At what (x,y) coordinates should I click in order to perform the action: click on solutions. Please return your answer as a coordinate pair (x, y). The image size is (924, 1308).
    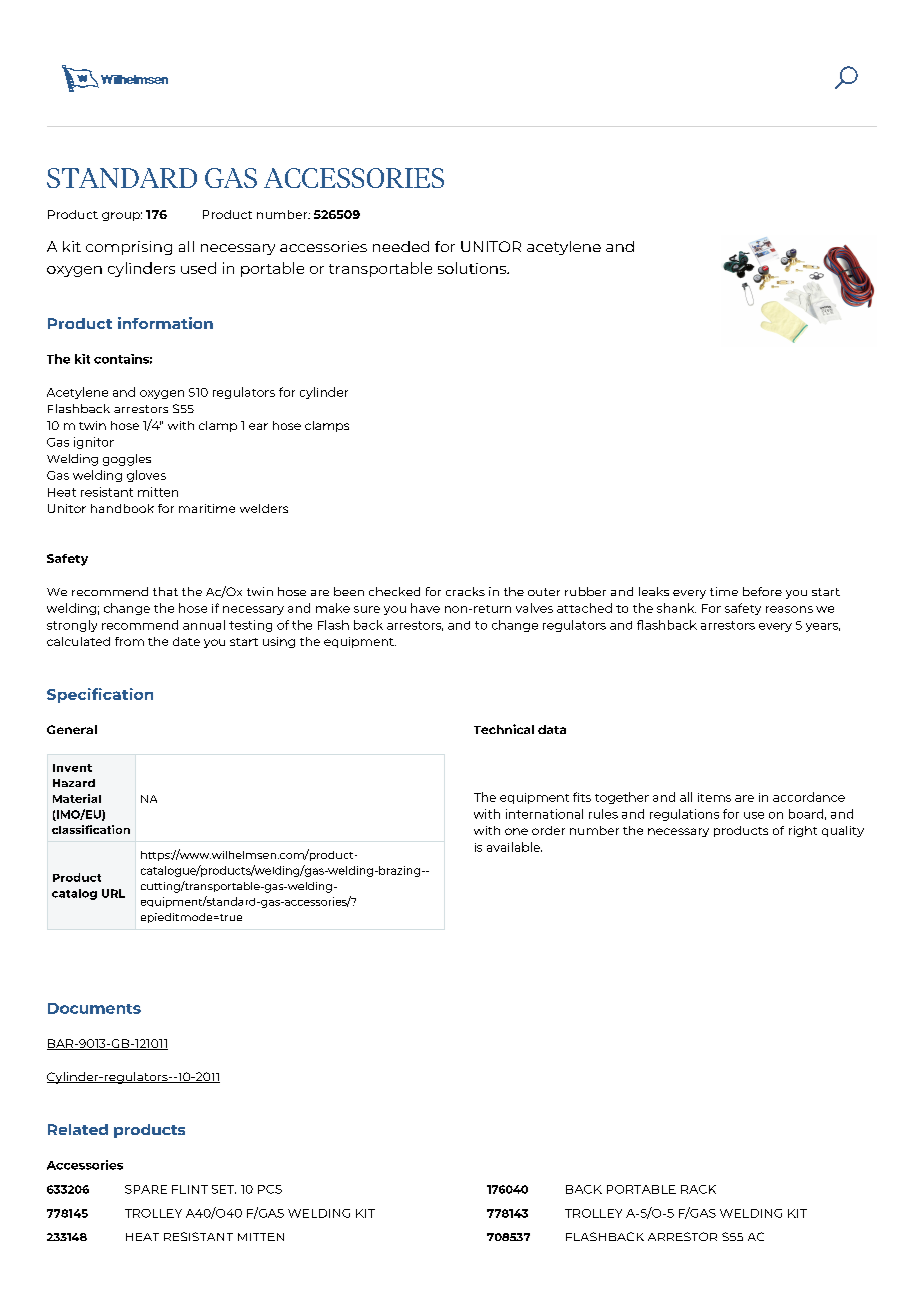
    Looking at the image, I should click on (473, 268).
